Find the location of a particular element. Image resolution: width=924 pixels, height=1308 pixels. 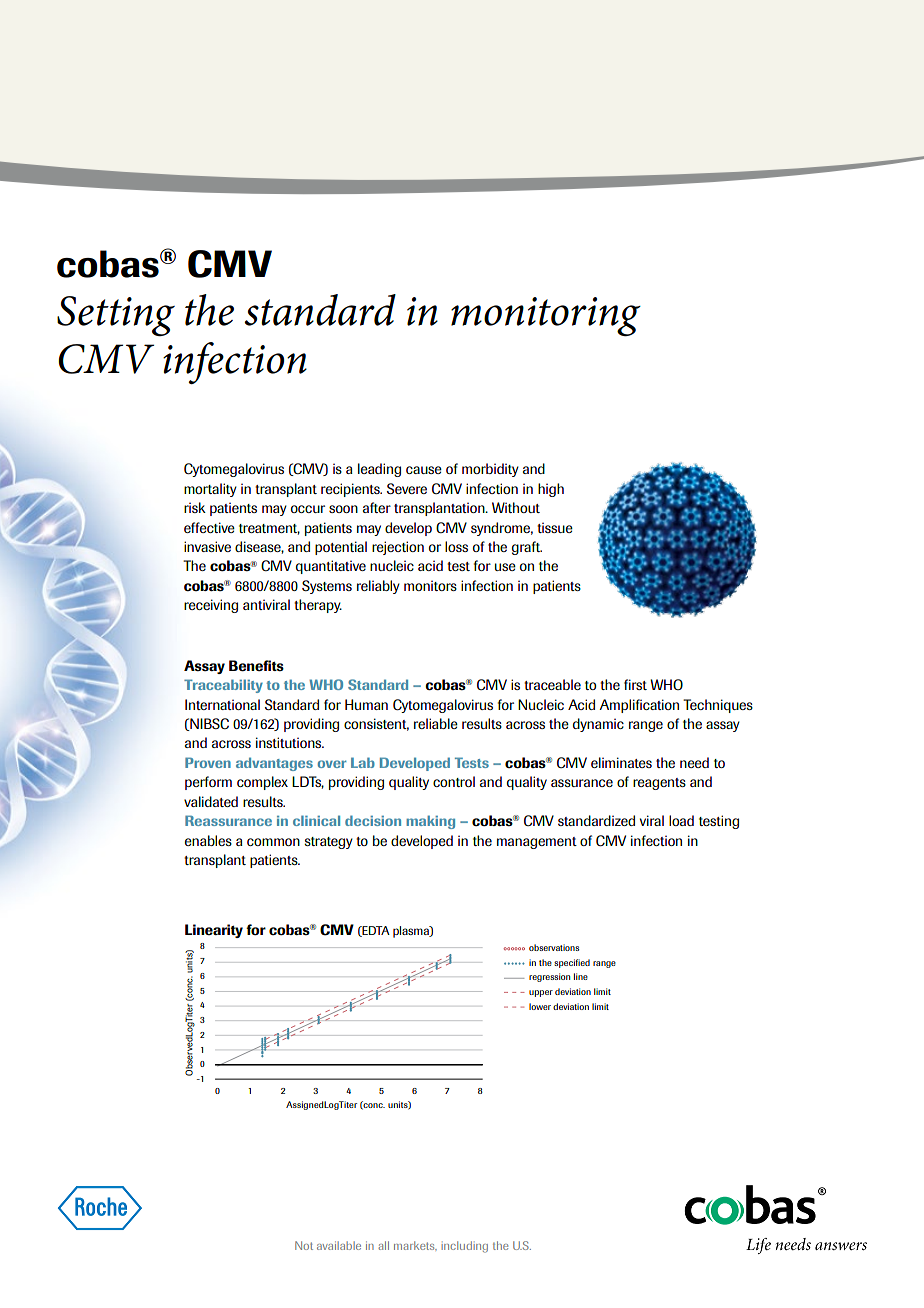

monitoring is located at coordinates (546, 316).
